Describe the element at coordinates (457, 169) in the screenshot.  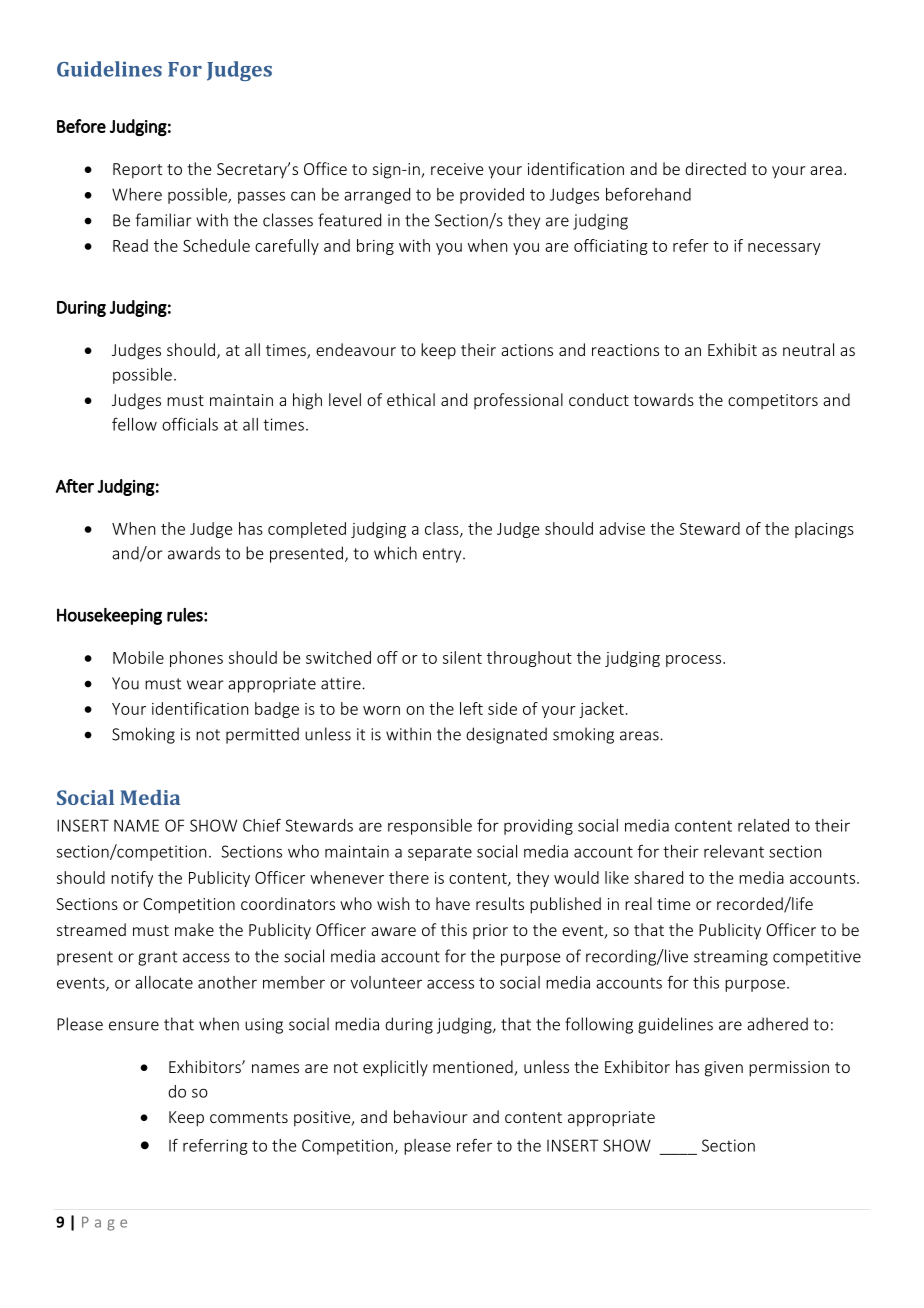
I see `receive` at that location.
